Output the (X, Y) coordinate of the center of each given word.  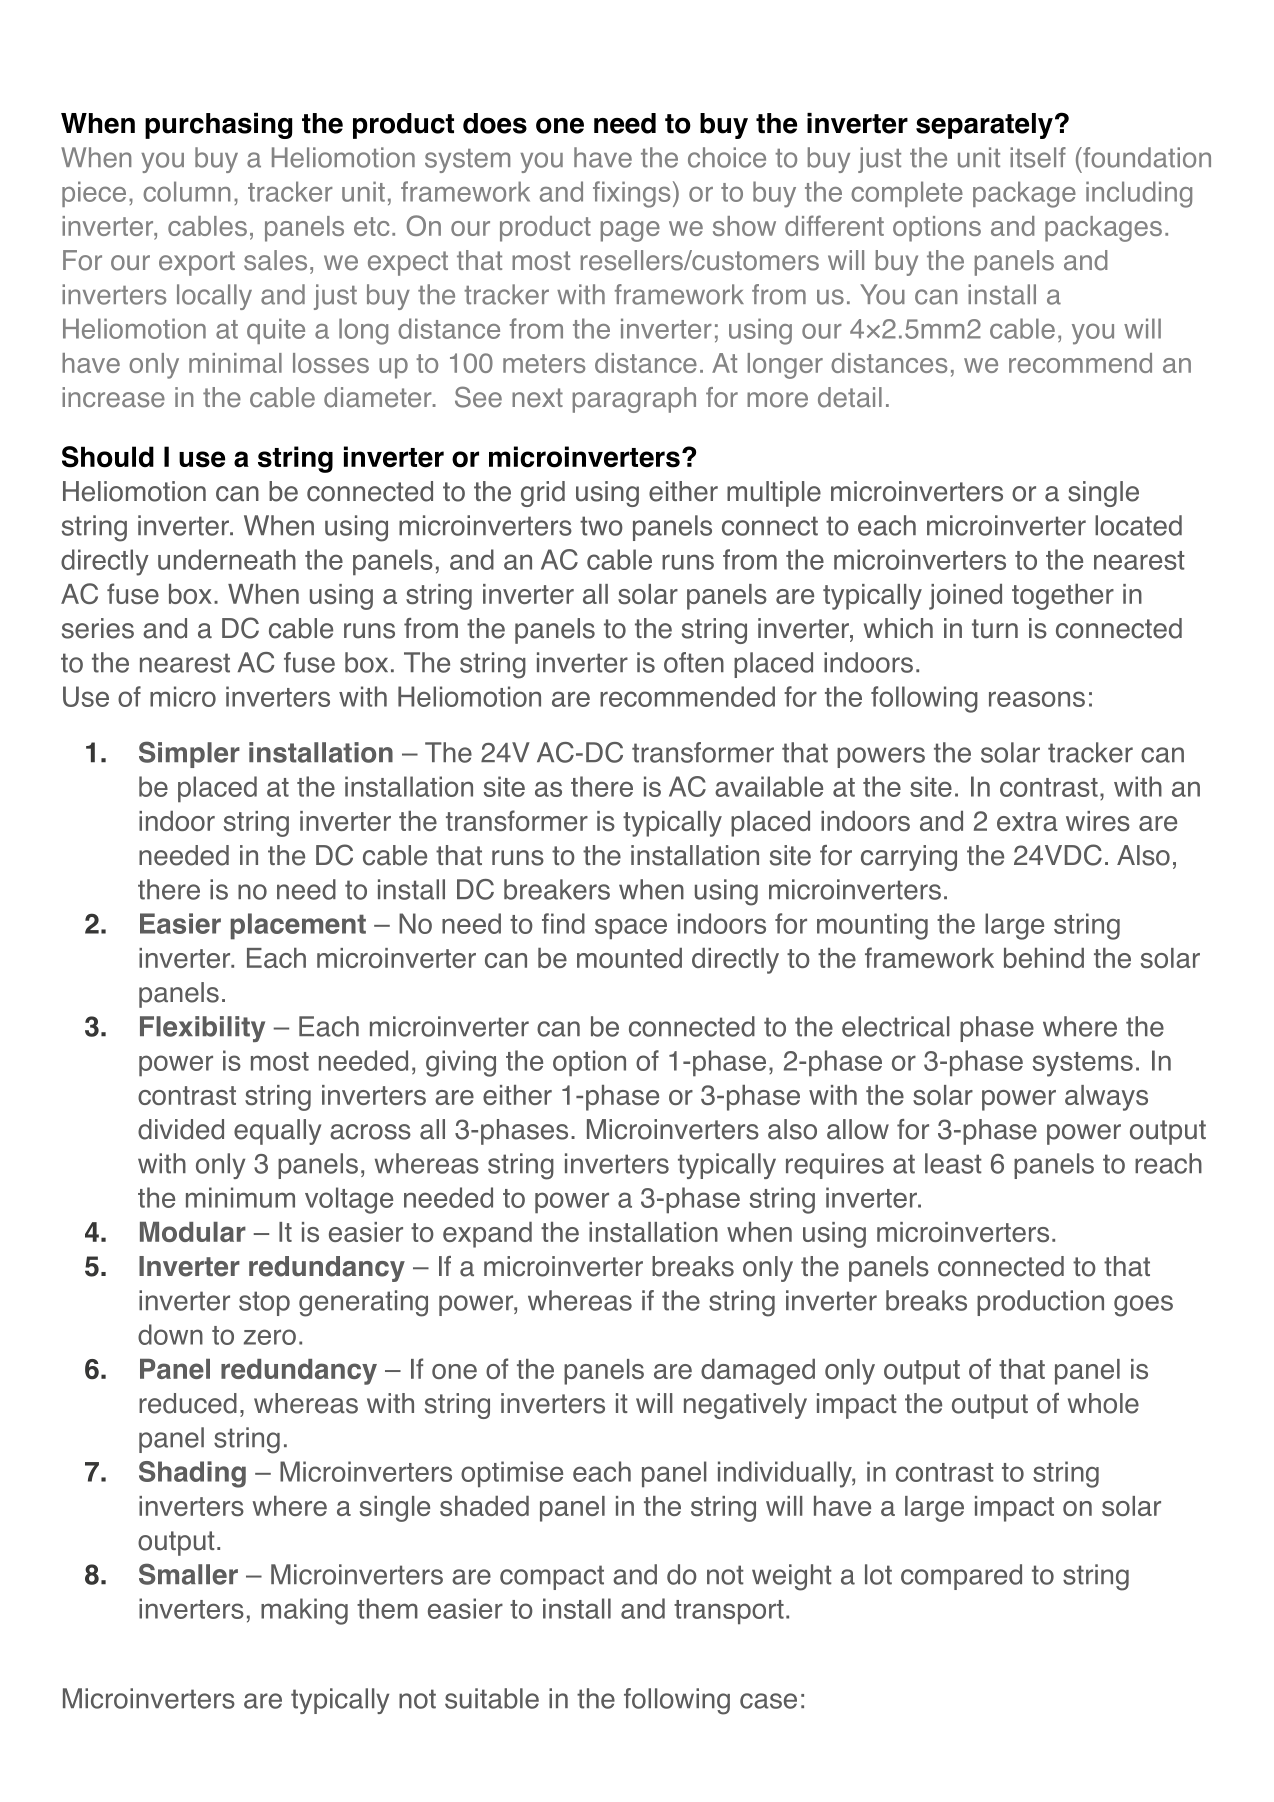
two (601, 526)
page (630, 231)
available (769, 786)
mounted (629, 958)
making (304, 1611)
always (1106, 1098)
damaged (758, 1372)
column (187, 191)
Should (108, 457)
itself (1038, 157)
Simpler (189, 754)
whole (1103, 1403)
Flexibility (202, 1029)
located (1138, 525)
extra (1027, 821)
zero (270, 1337)
